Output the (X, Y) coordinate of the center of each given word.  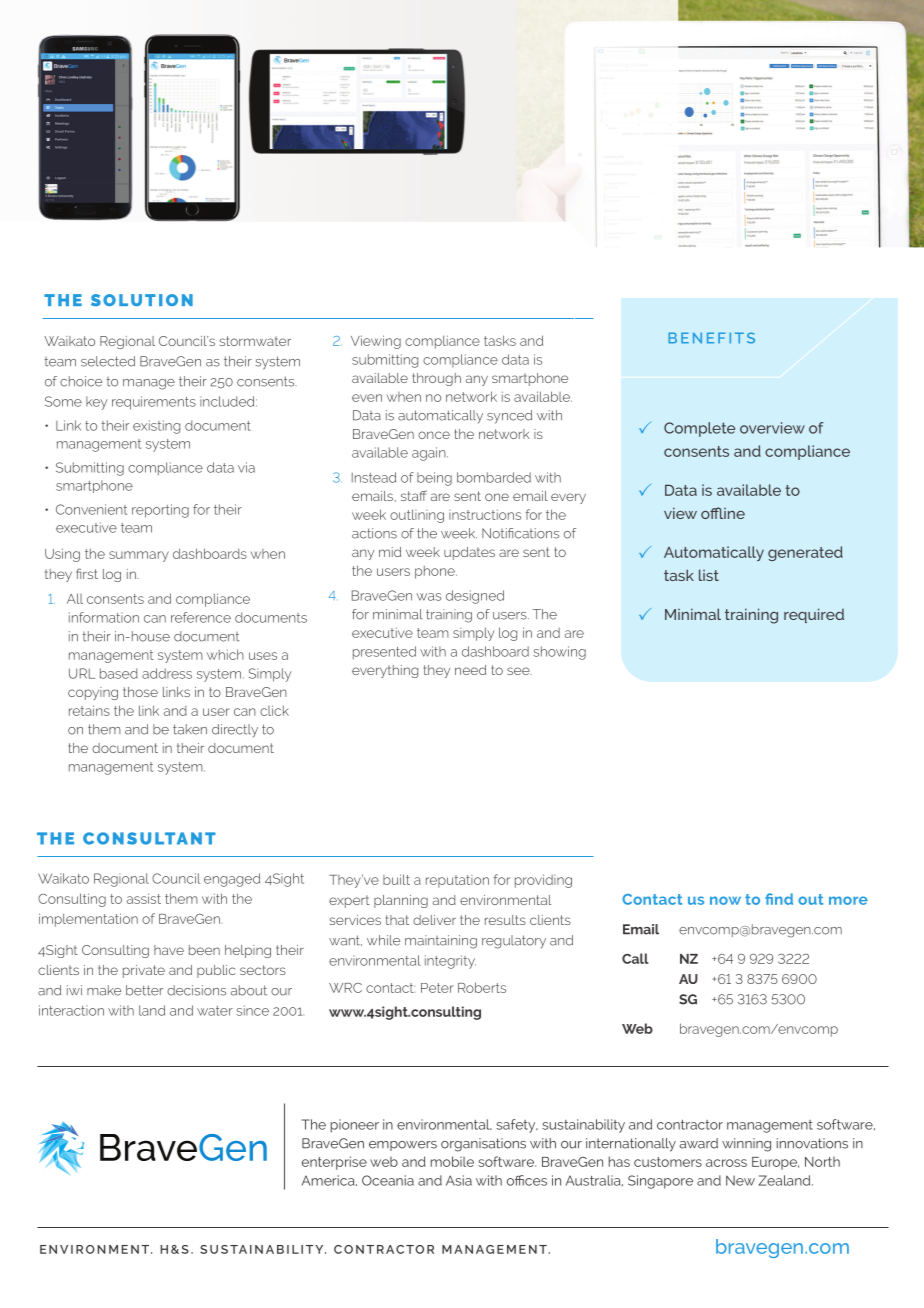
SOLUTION (142, 300)
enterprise (334, 1163)
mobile (452, 1161)
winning (746, 1145)
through (436, 379)
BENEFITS (711, 338)
